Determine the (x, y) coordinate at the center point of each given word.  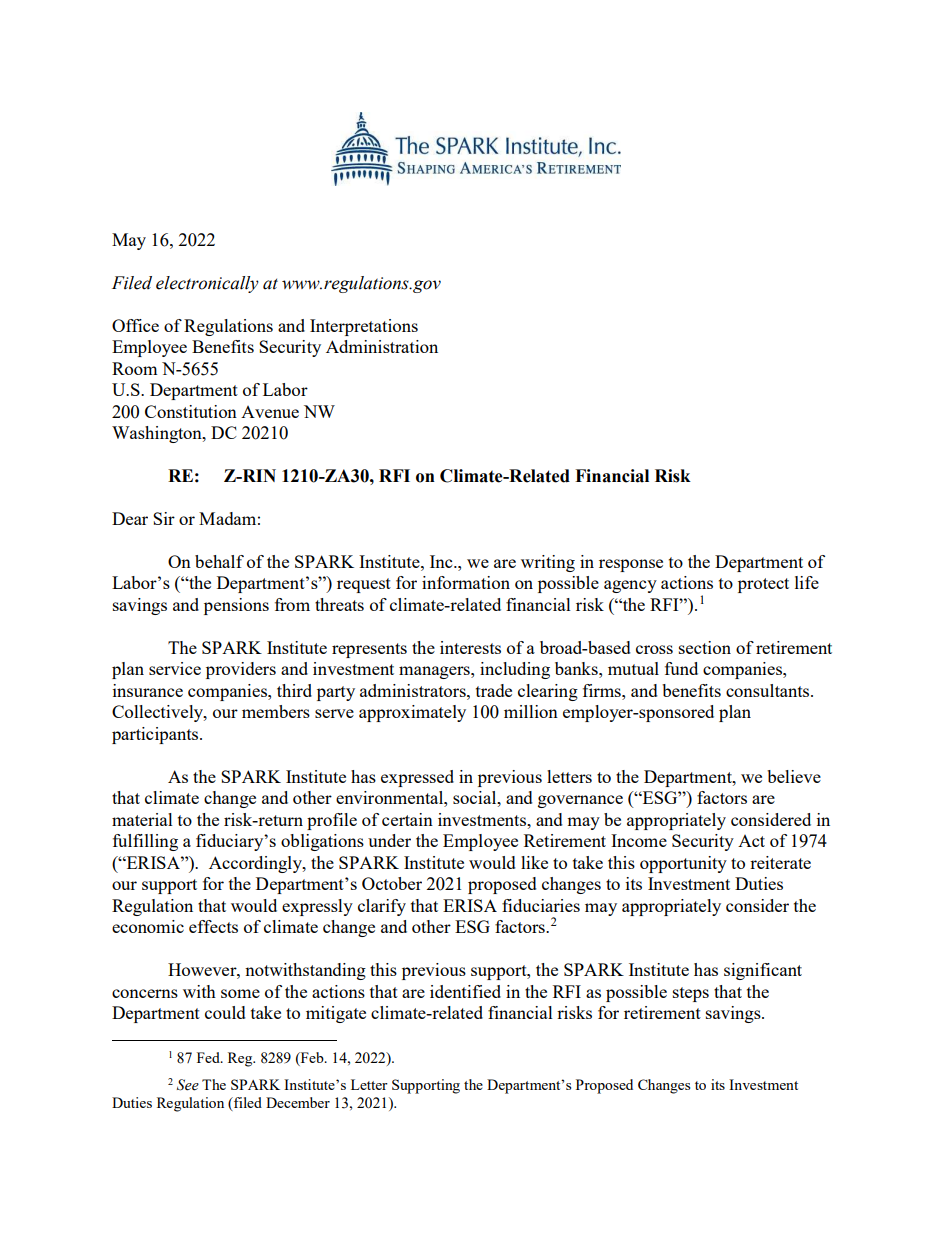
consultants (769, 690)
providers (241, 670)
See (188, 1085)
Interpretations (364, 327)
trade (494, 690)
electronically (207, 284)
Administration (382, 346)
